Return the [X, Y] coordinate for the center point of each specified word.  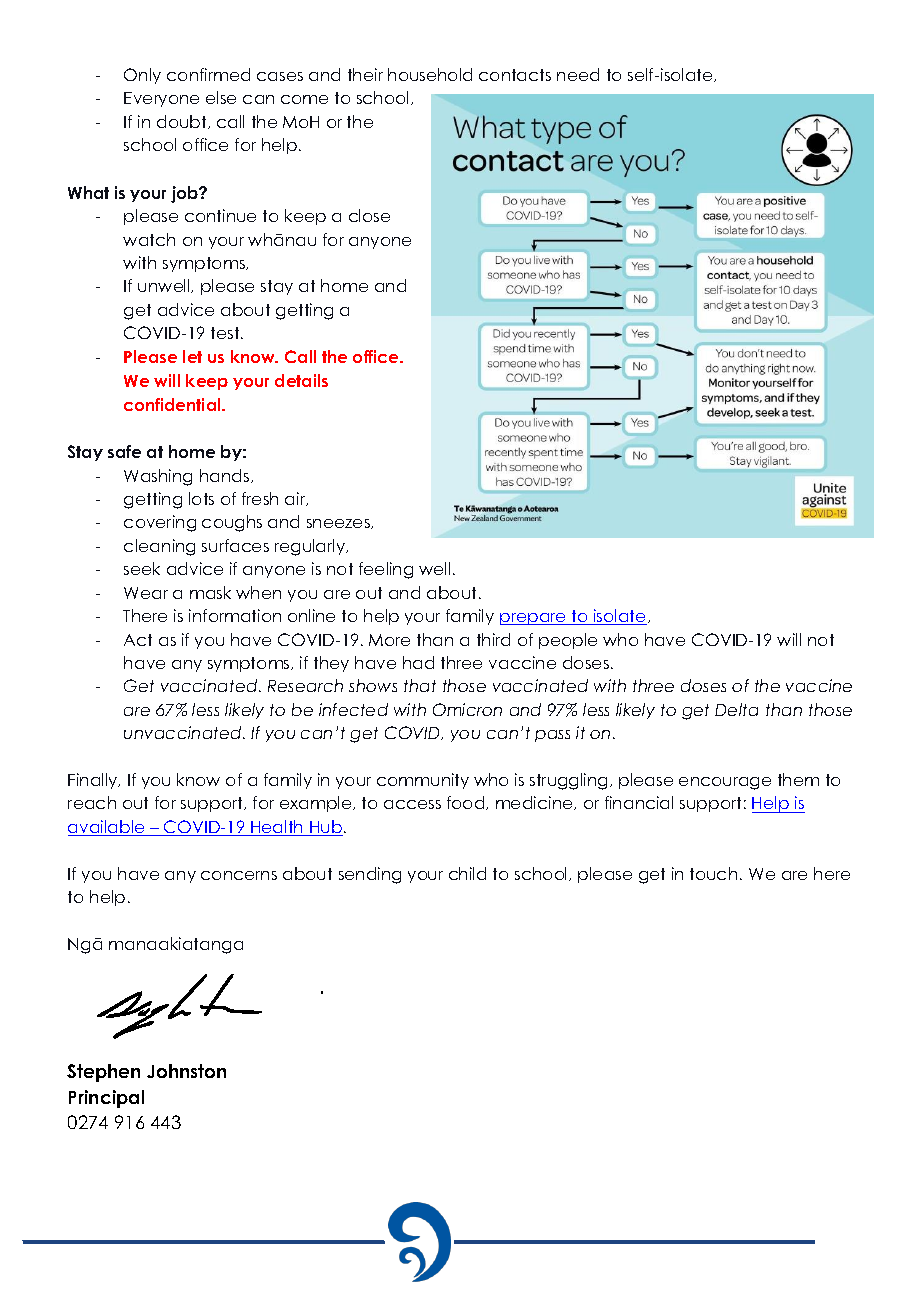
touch [713, 873]
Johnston [186, 1071]
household [430, 74]
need [578, 74]
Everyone [161, 99]
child [467, 873]
